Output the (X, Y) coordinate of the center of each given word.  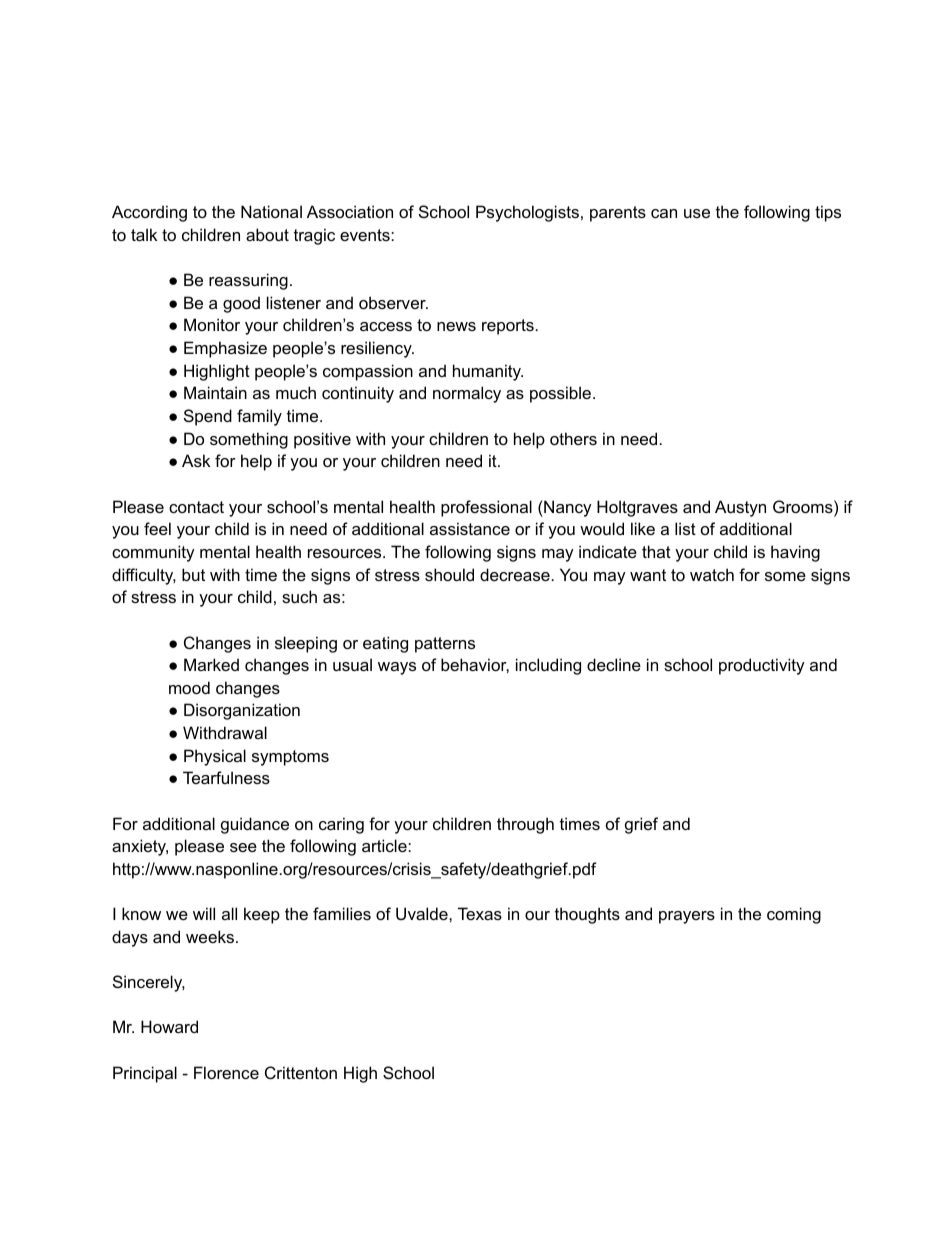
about (267, 234)
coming (794, 915)
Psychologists (527, 213)
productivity (762, 666)
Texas (480, 913)
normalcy (467, 394)
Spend (208, 417)
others (573, 438)
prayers (687, 917)
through (525, 825)
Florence (226, 1072)
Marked (211, 664)
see (243, 847)
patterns (445, 645)
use (697, 213)
